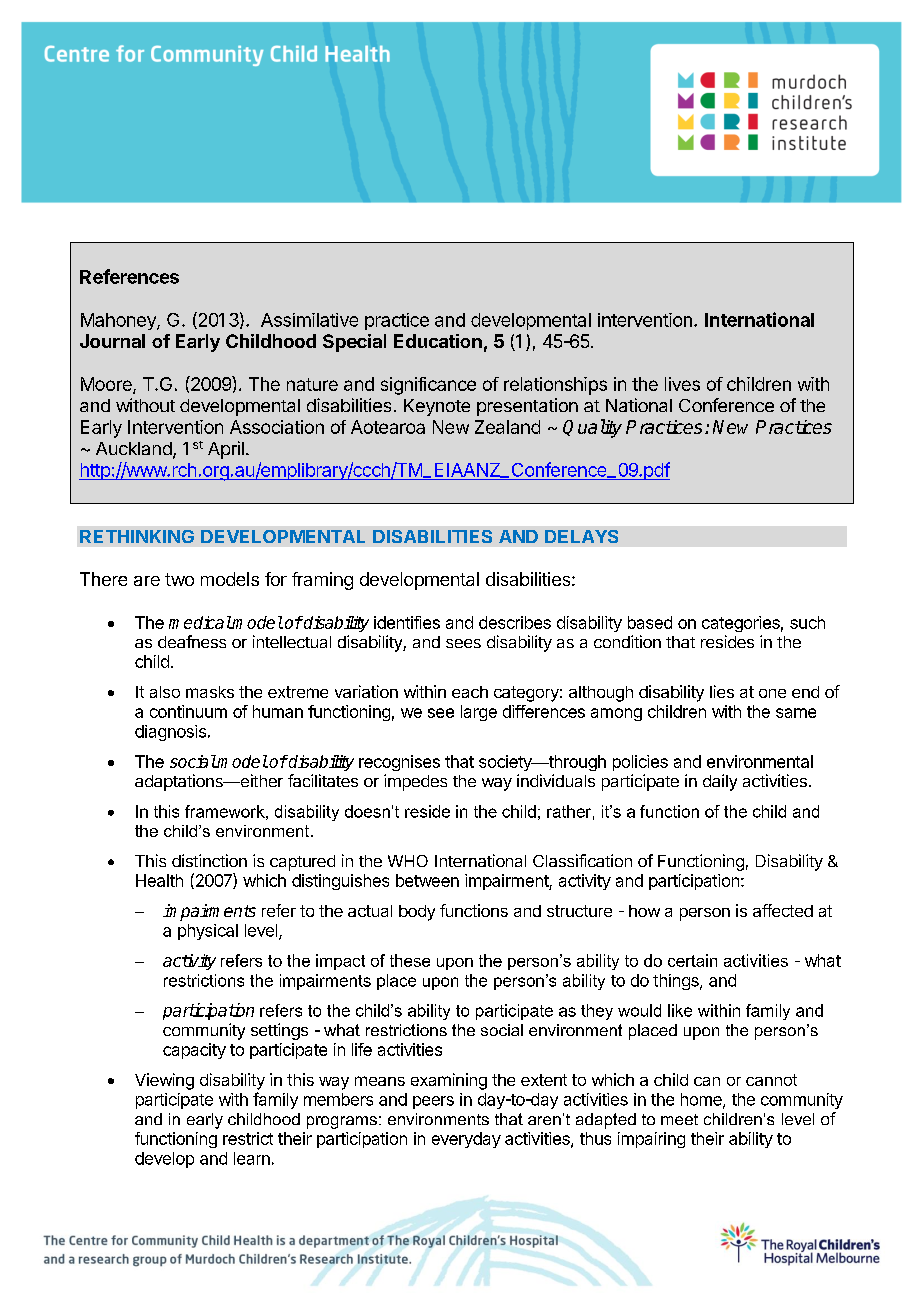 The image size is (924, 1308). What do you see at coordinates (650, 622) in the page?
I see `based` at bounding box center [650, 622].
